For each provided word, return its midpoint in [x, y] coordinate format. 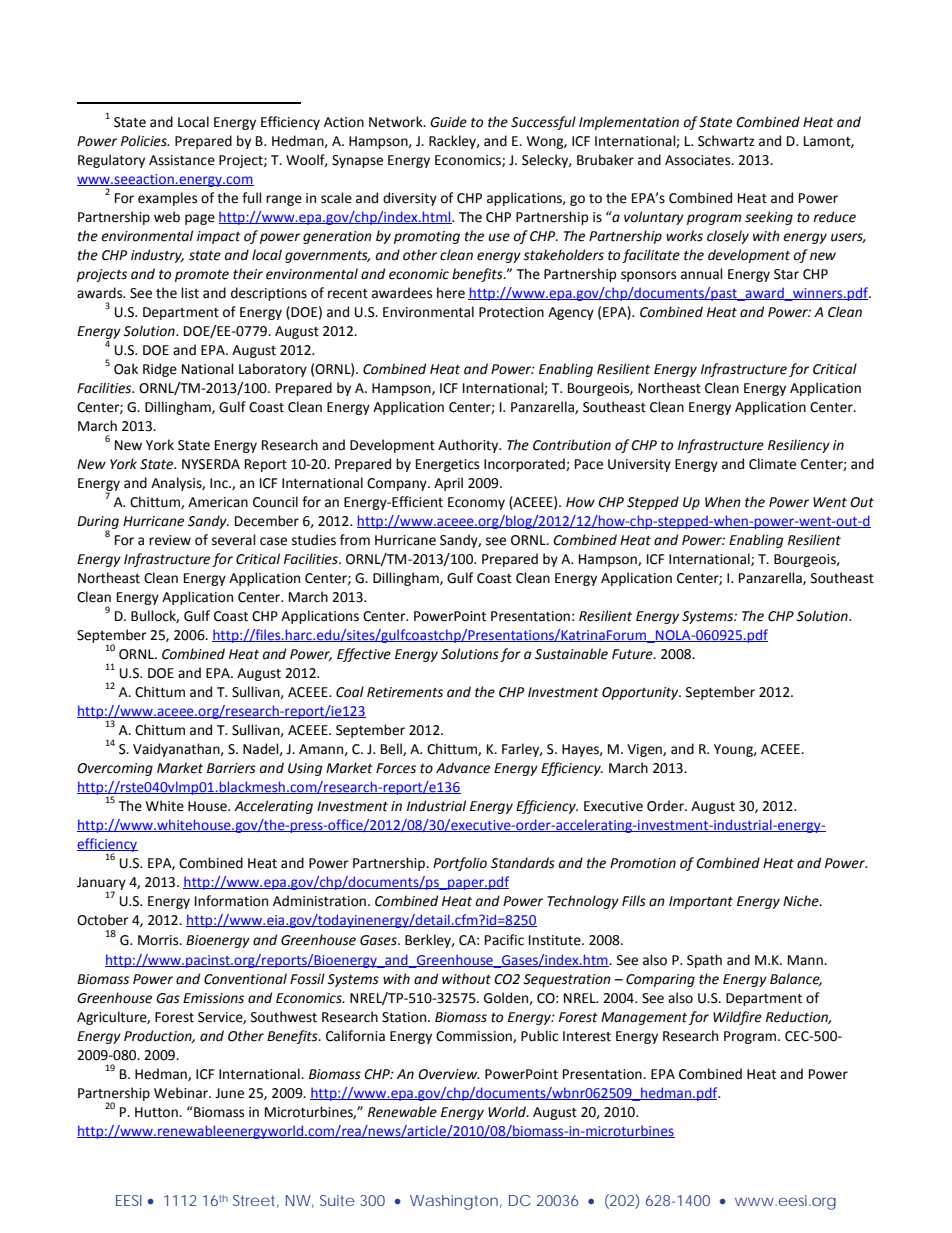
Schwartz [726, 141]
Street [256, 1201]
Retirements [405, 692]
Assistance [182, 160]
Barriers [231, 768]
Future [633, 654]
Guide [448, 122]
